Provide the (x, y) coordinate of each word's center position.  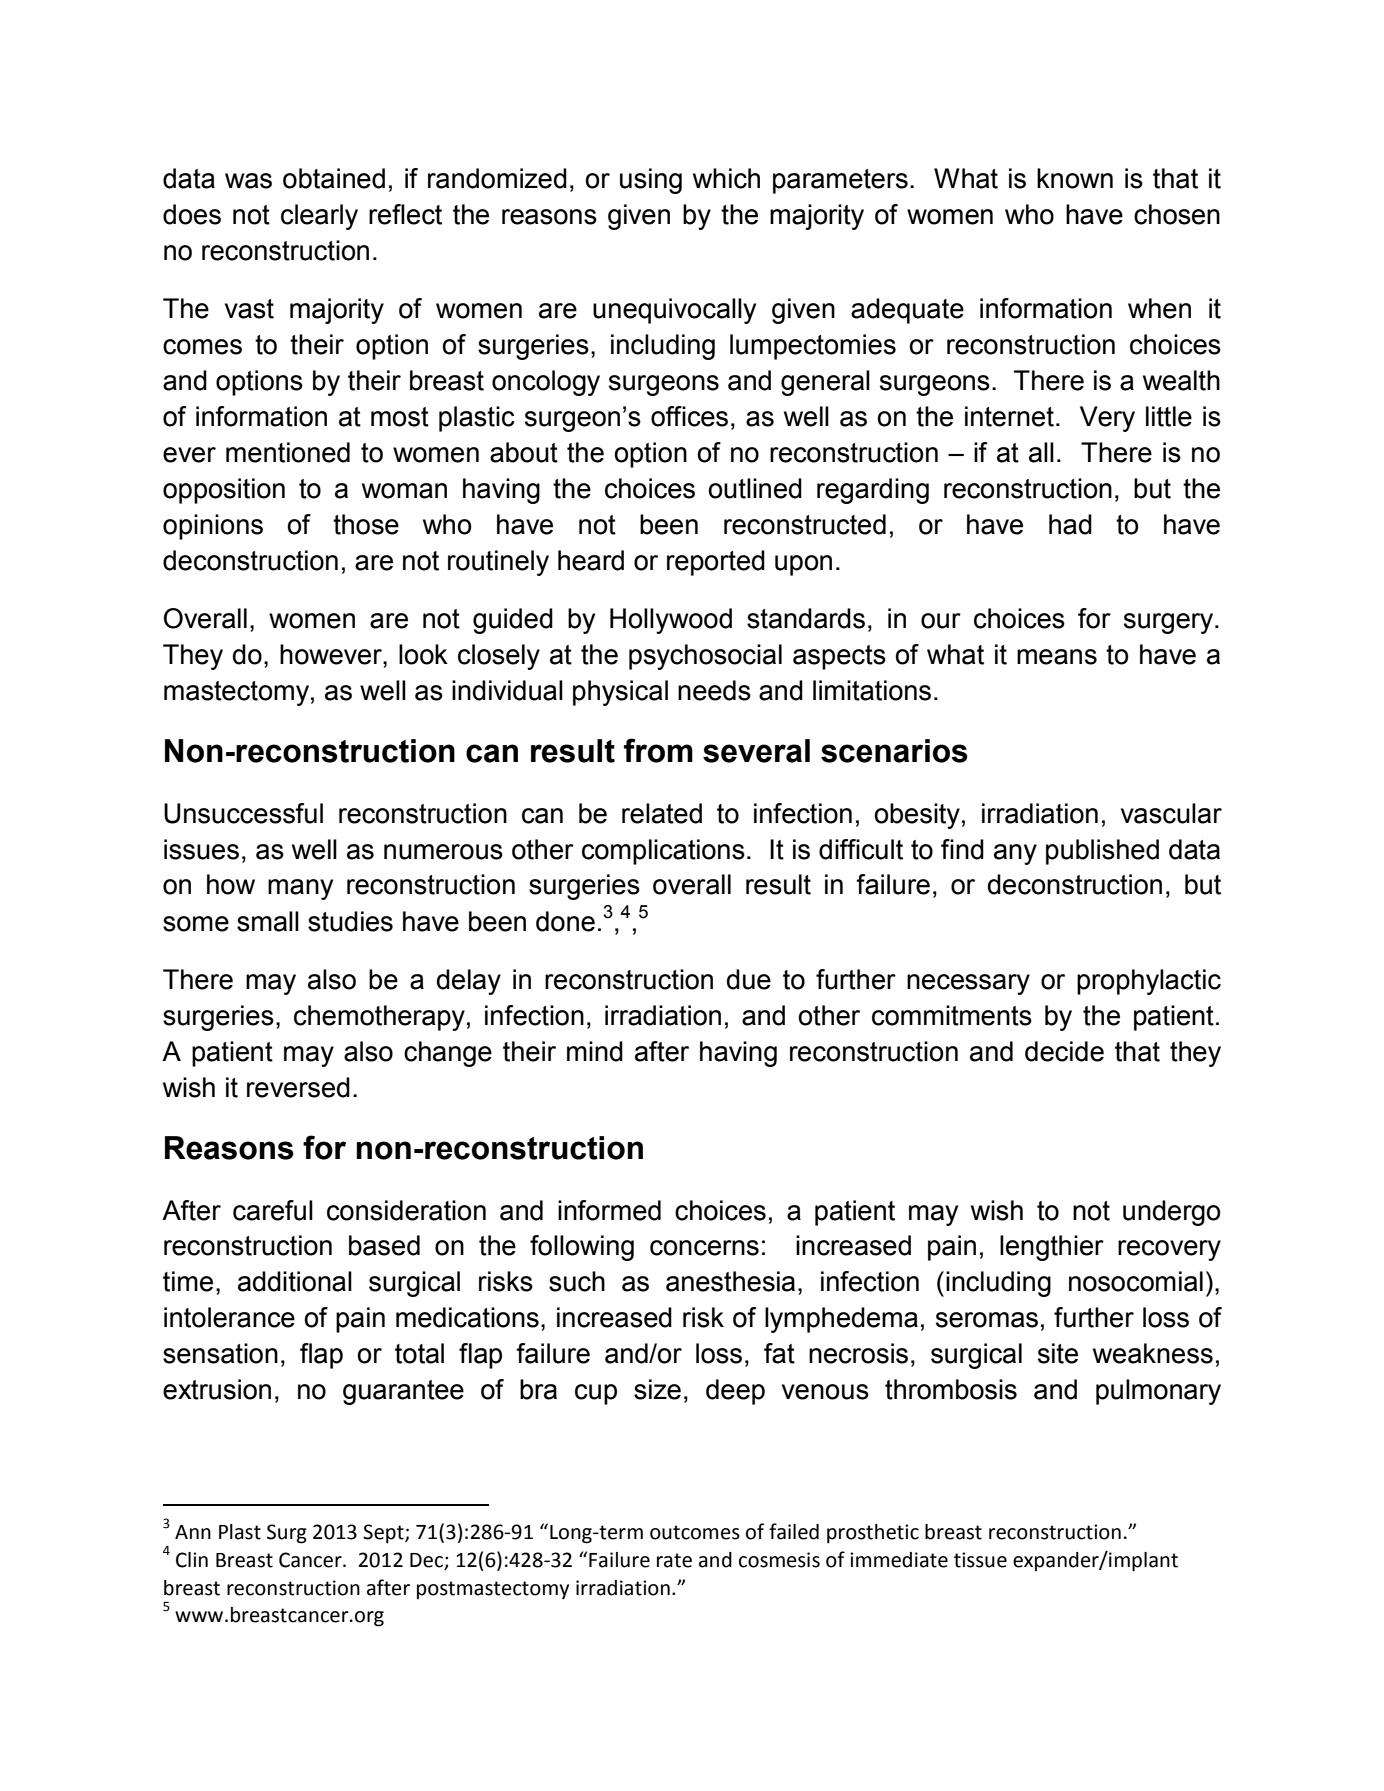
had (1070, 524)
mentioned (288, 452)
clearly (319, 217)
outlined (755, 488)
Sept (384, 1534)
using (651, 181)
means (1057, 657)
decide (1064, 1051)
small (268, 921)
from (658, 750)
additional (295, 1281)
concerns (704, 1248)
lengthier (1052, 1248)
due (749, 979)
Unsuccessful (243, 813)
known (1075, 178)
